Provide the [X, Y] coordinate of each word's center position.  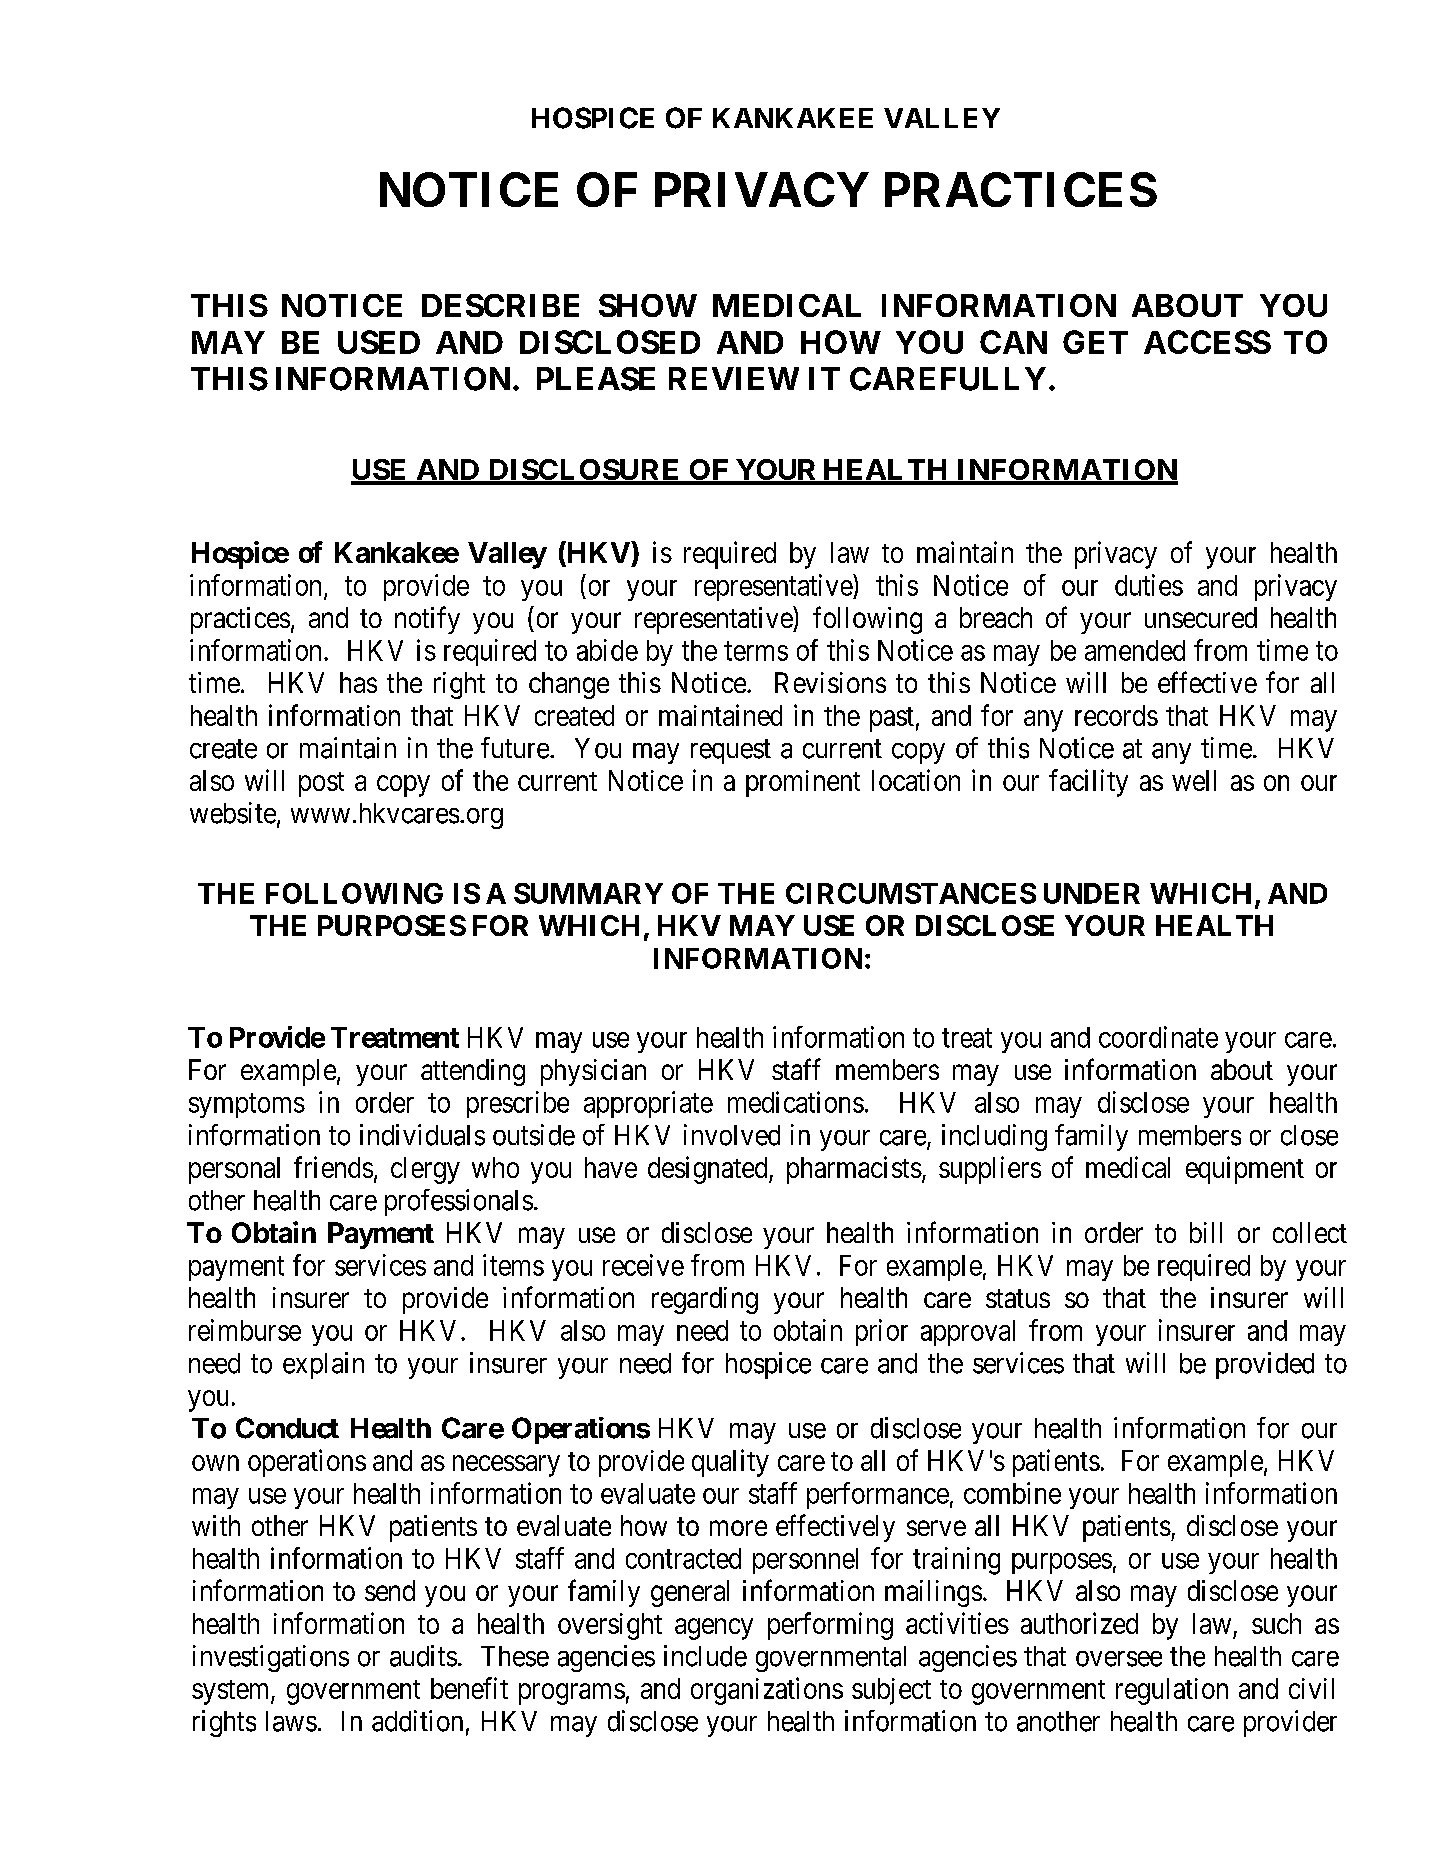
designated [709, 1170]
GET [1095, 342]
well [1194, 780]
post [321, 784]
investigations [271, 1658]
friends [333, 1167]
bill [1206, 1232]
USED [379, 342]
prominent [803, 783]
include [705, 1656]
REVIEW [734, 378]
